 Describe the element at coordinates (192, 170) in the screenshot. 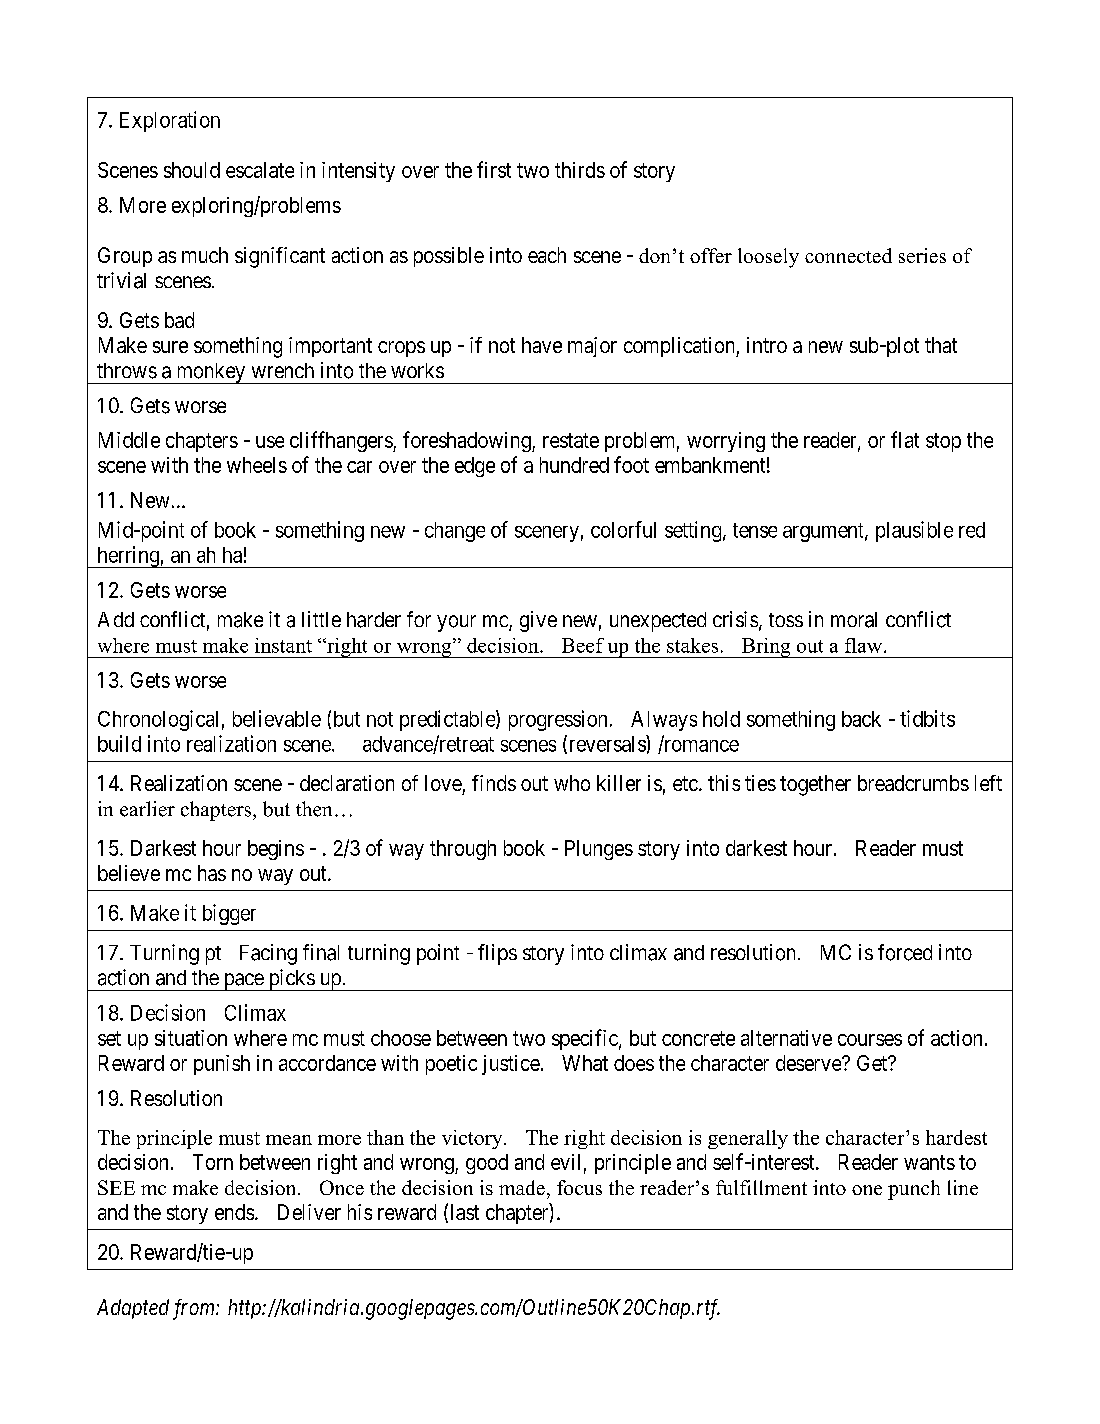

I see `should` at that location.
